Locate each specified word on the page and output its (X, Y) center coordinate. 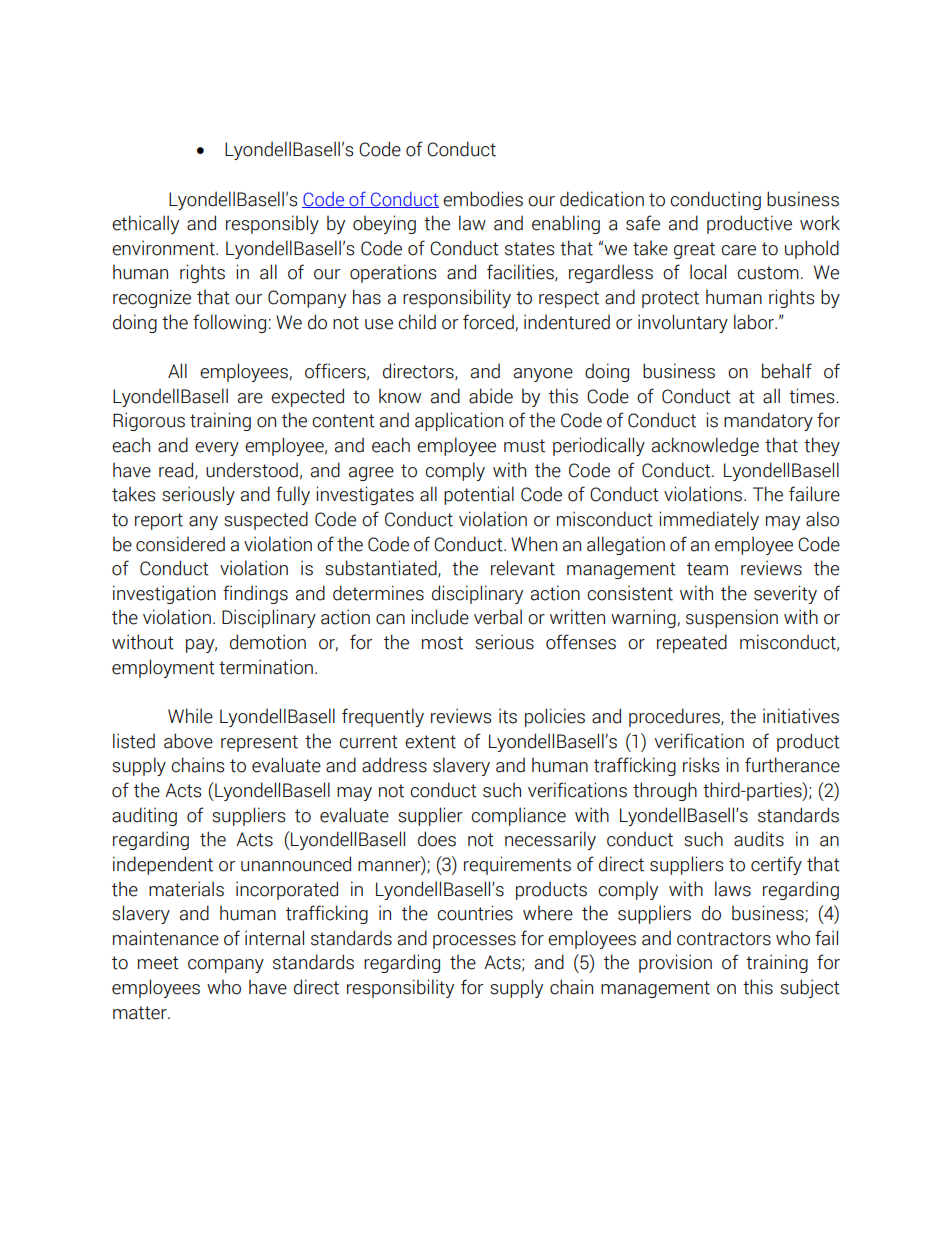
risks (701, 765)
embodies (483, 199)
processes (474, 942)
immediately (709, 520)
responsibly (272, 224)
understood (252, 470)
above (188, 741)
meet (158, 963)
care (738, 250)
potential (479, 495)
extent (430, 742)
